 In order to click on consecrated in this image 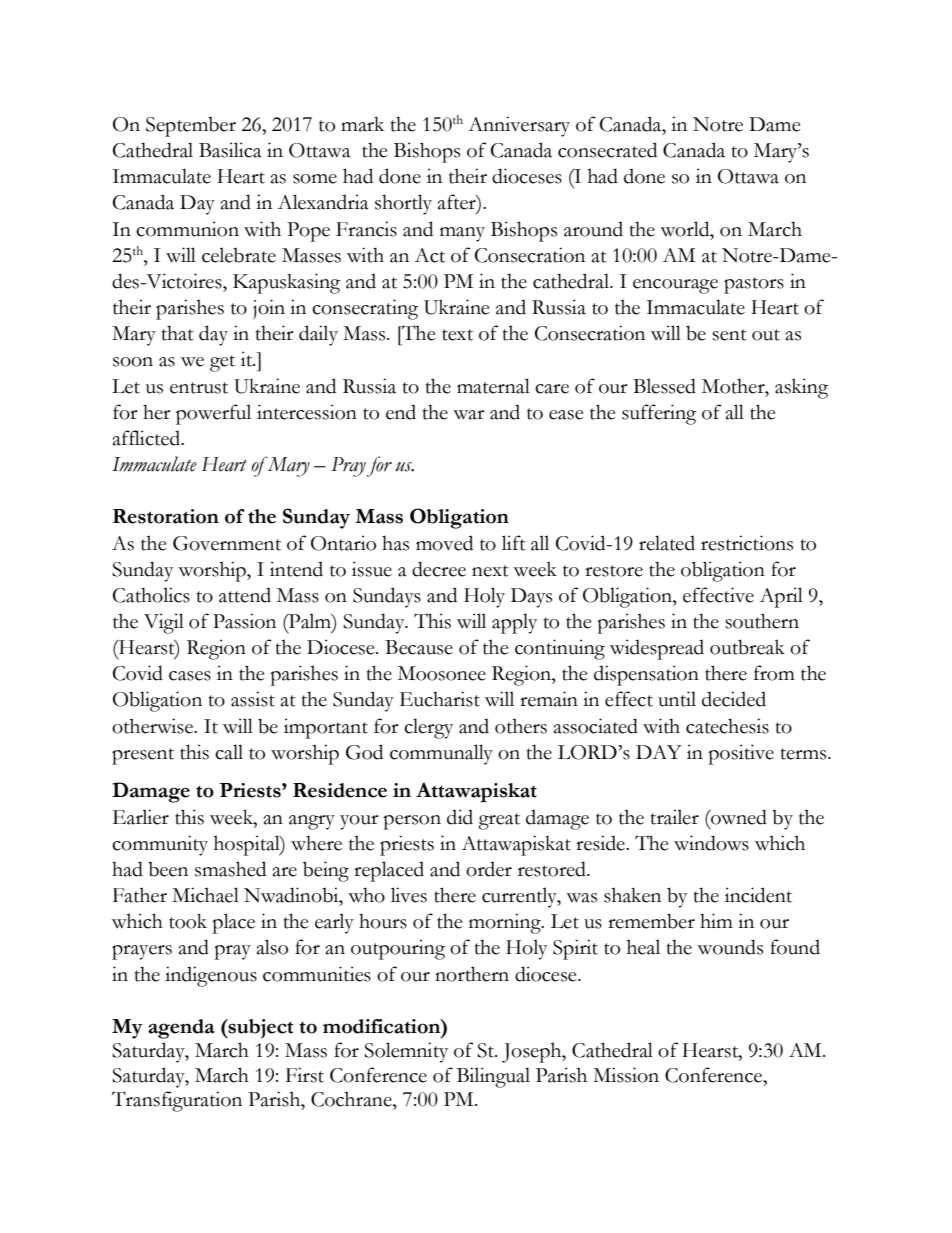, I will do `click(607, 150)`.
